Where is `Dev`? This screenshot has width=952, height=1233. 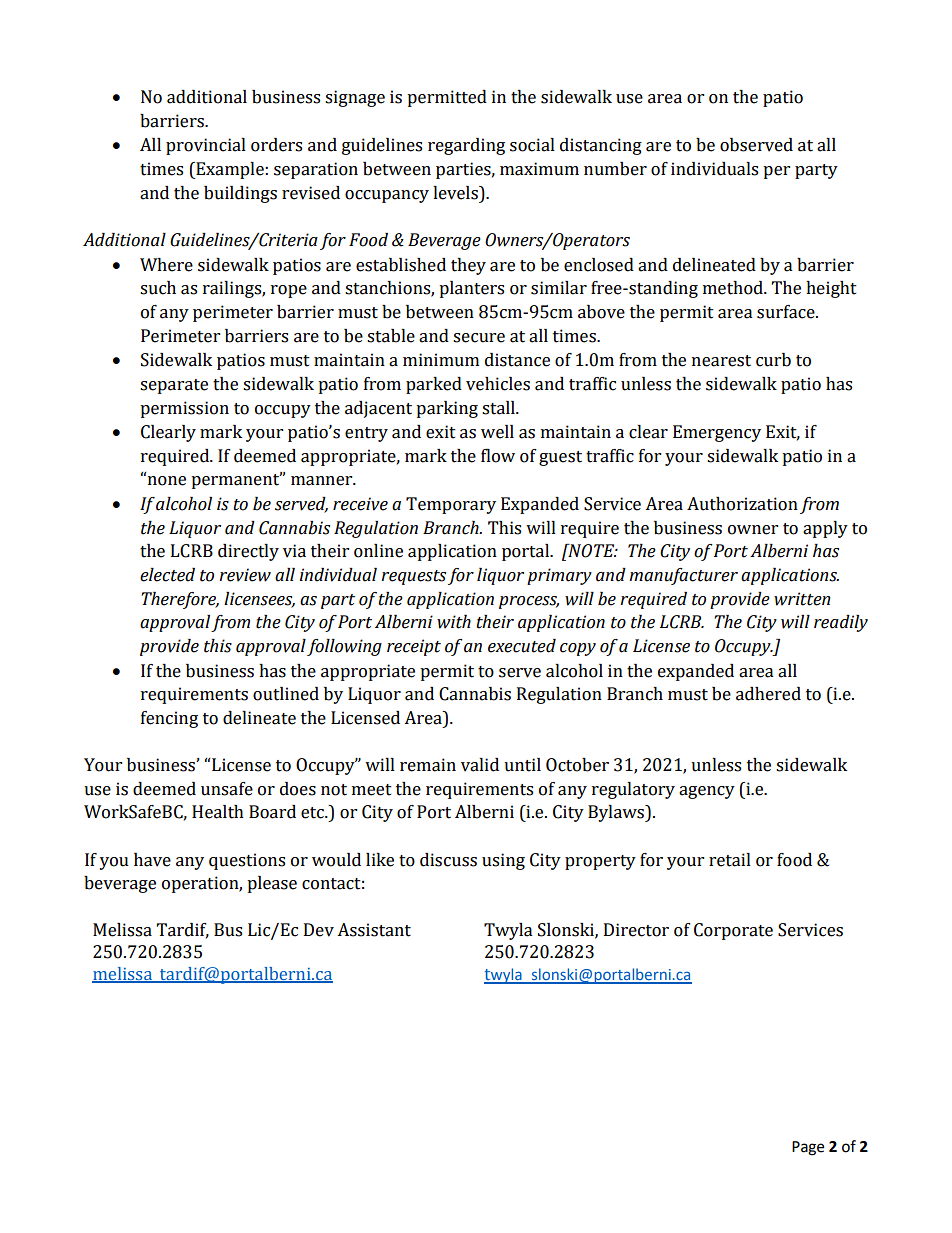 Dev is located at coordinates (319, 930).
